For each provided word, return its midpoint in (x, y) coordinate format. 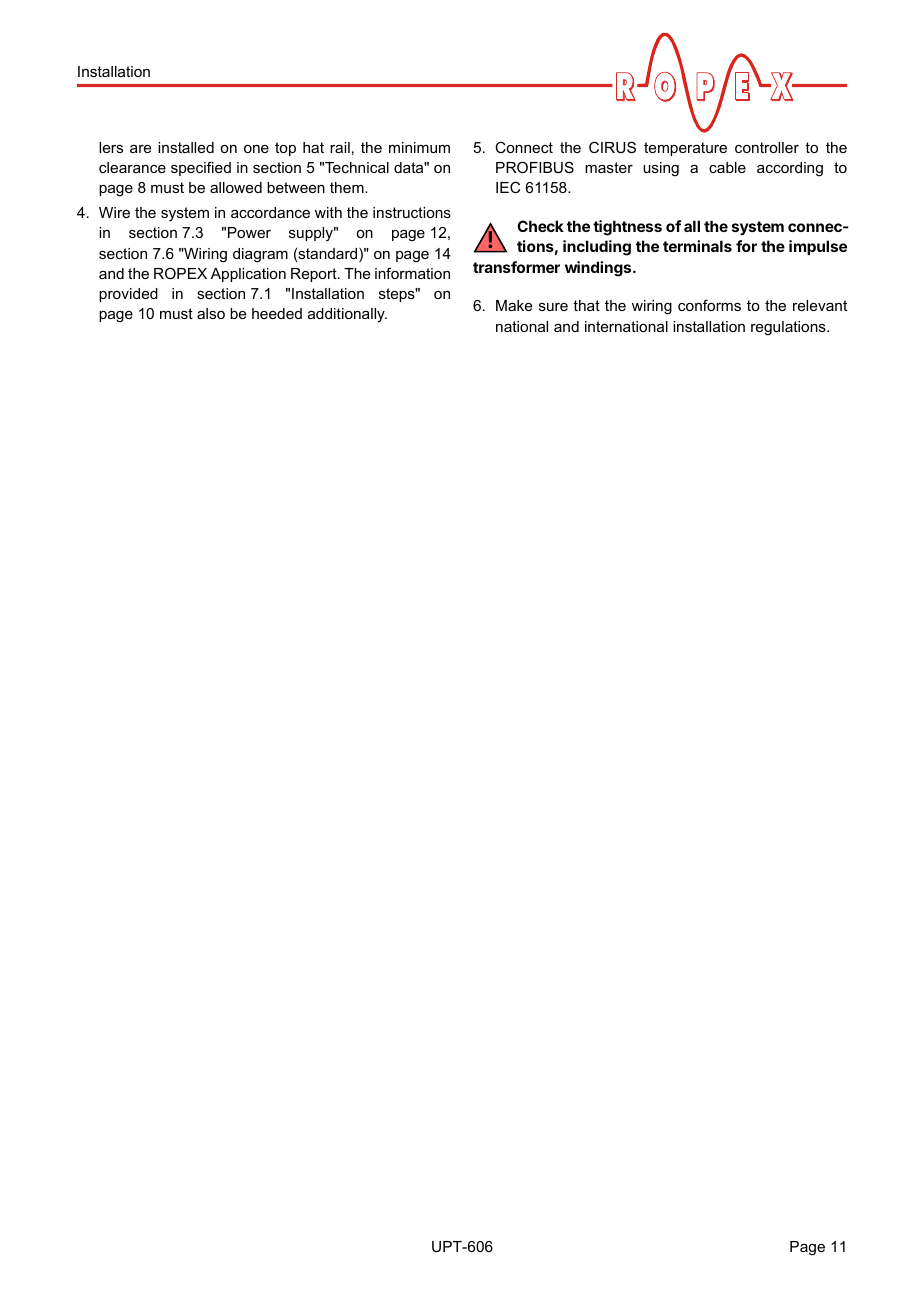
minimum (419, 147)
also (211, 313)
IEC (508, 187)
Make (514, 305)
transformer (516, 267)
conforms (709, 305)
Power (249, 232)
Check (540, 226)
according (790, 169)
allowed (236, 187)
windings (599, 269)
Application (248, 275)
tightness (627, 228)
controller (767, 147)
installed (186, 147)
